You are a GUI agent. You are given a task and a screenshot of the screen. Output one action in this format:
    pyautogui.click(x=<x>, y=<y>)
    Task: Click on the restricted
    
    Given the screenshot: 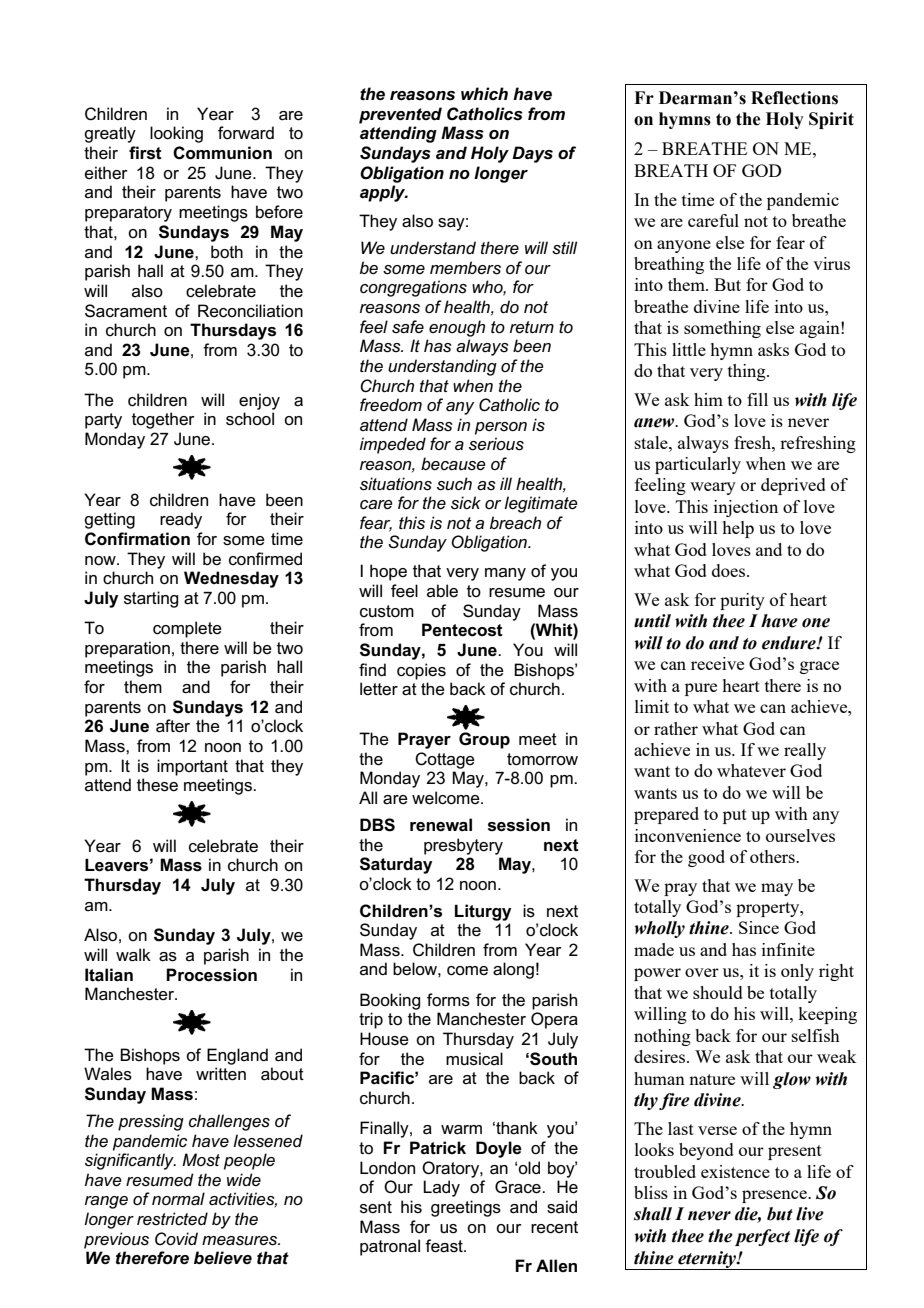 What is the action you would take?
    pyautogui.click(x=172, y=1218)
